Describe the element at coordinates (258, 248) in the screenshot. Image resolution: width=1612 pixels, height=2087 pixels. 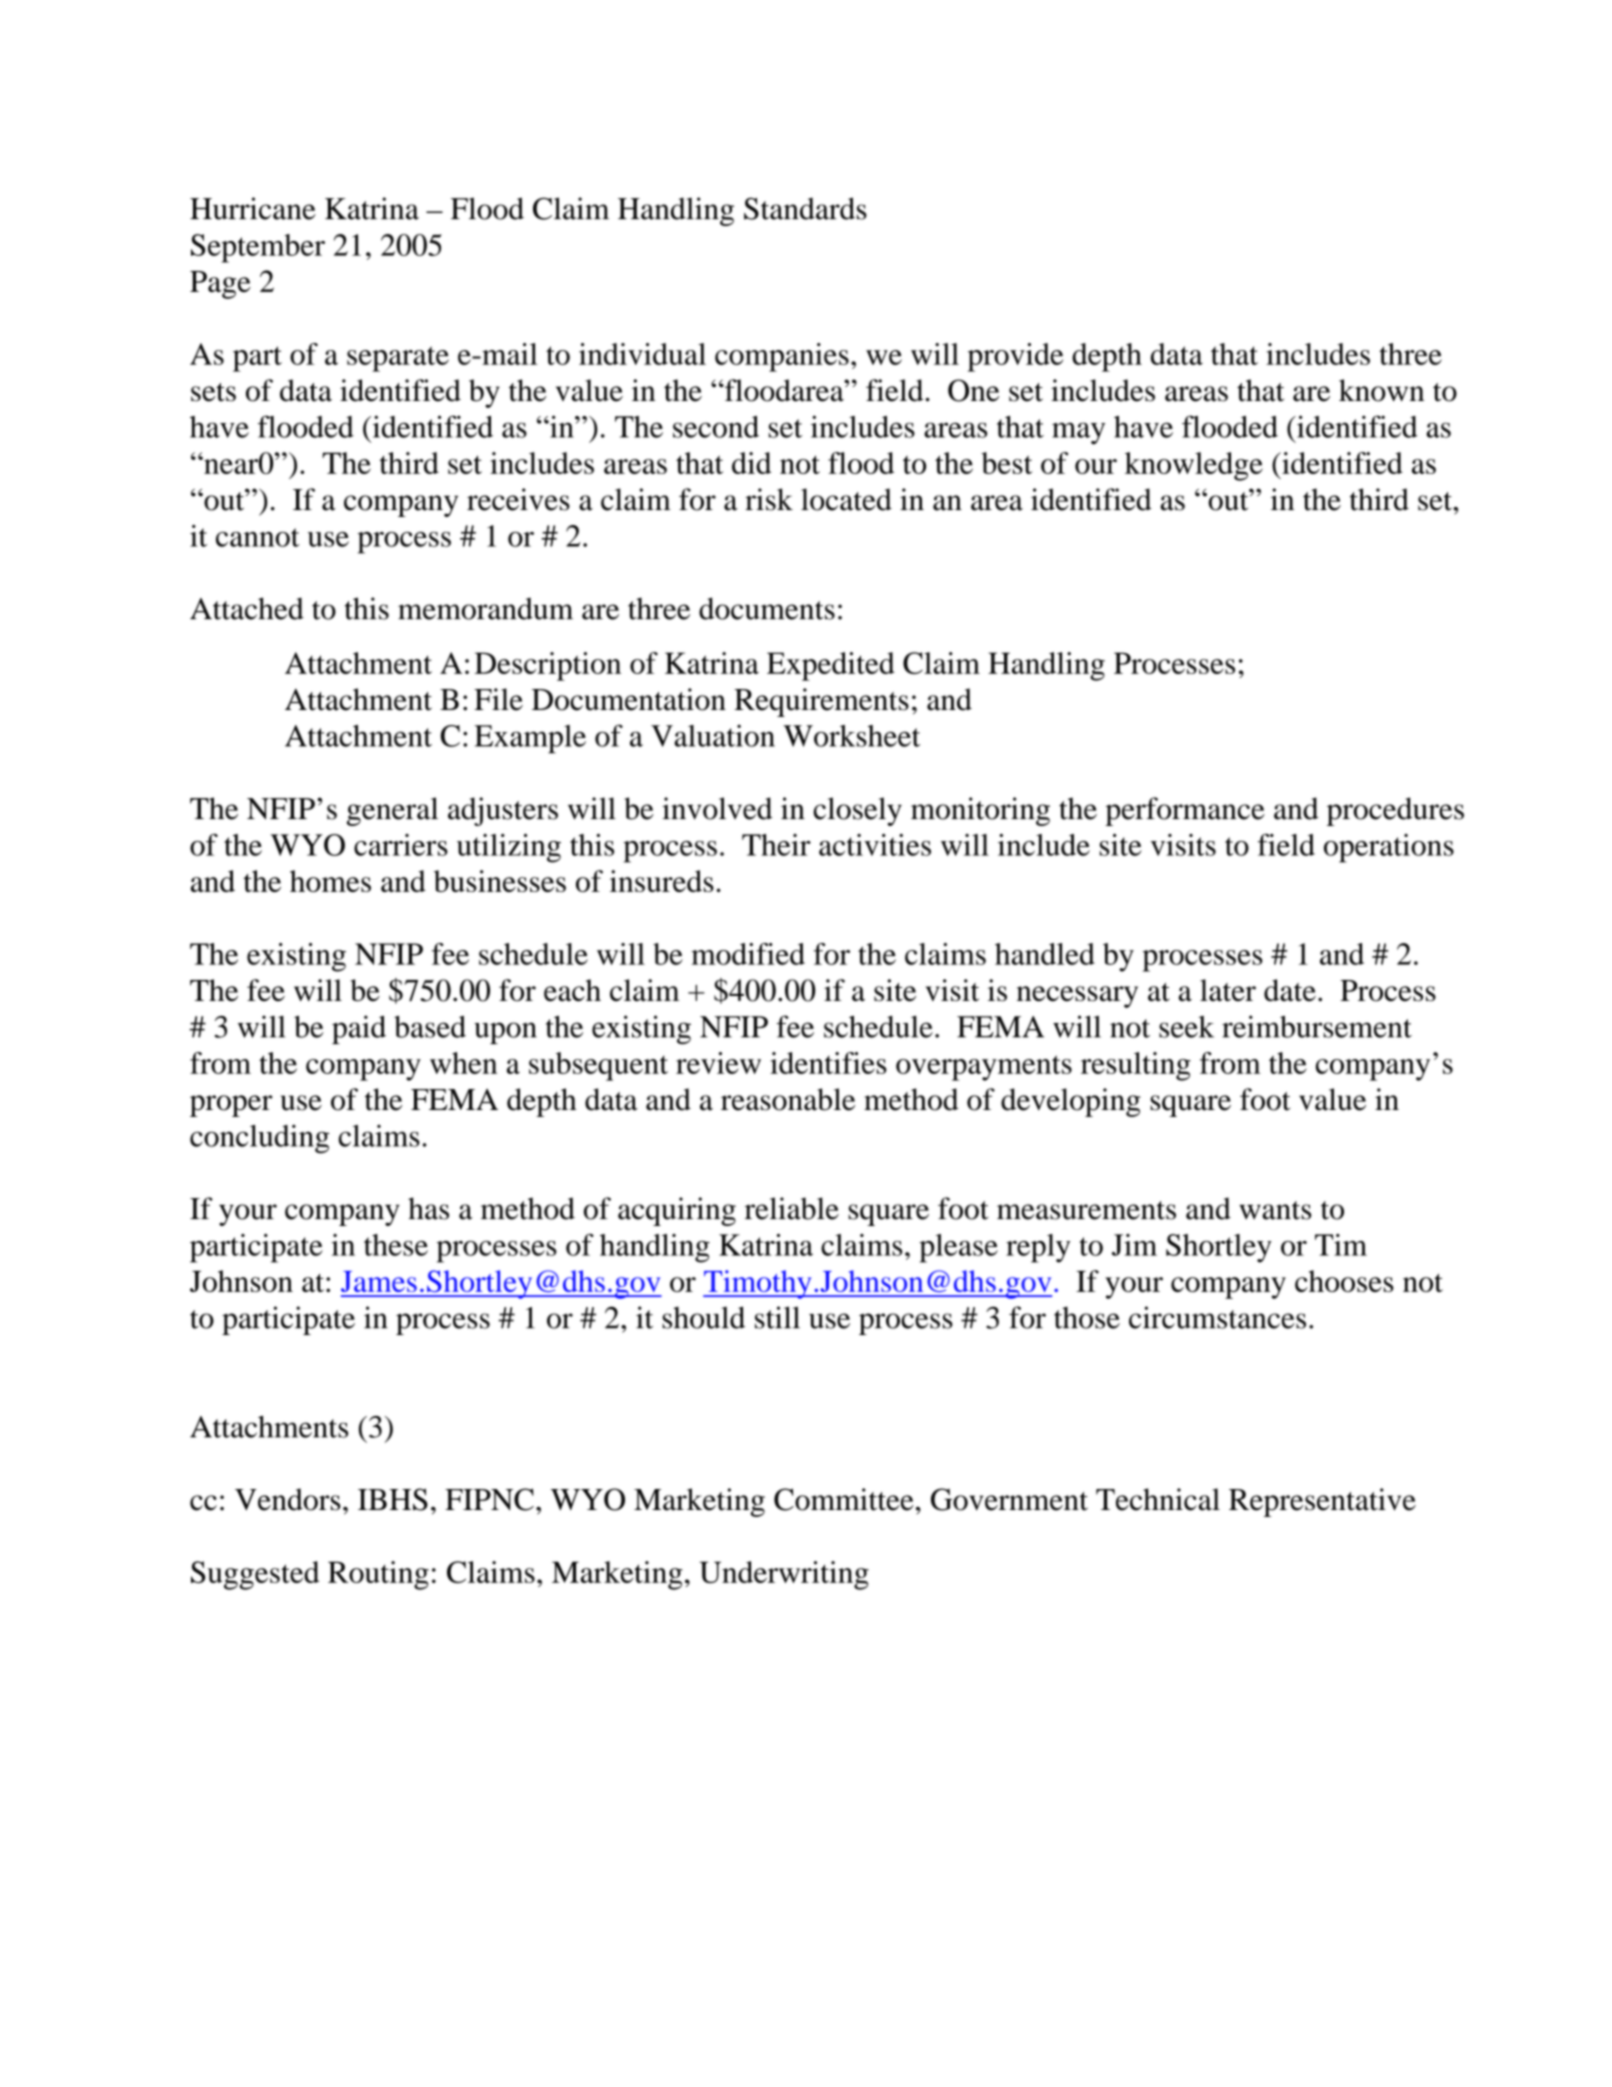
I see `September` at that location.
